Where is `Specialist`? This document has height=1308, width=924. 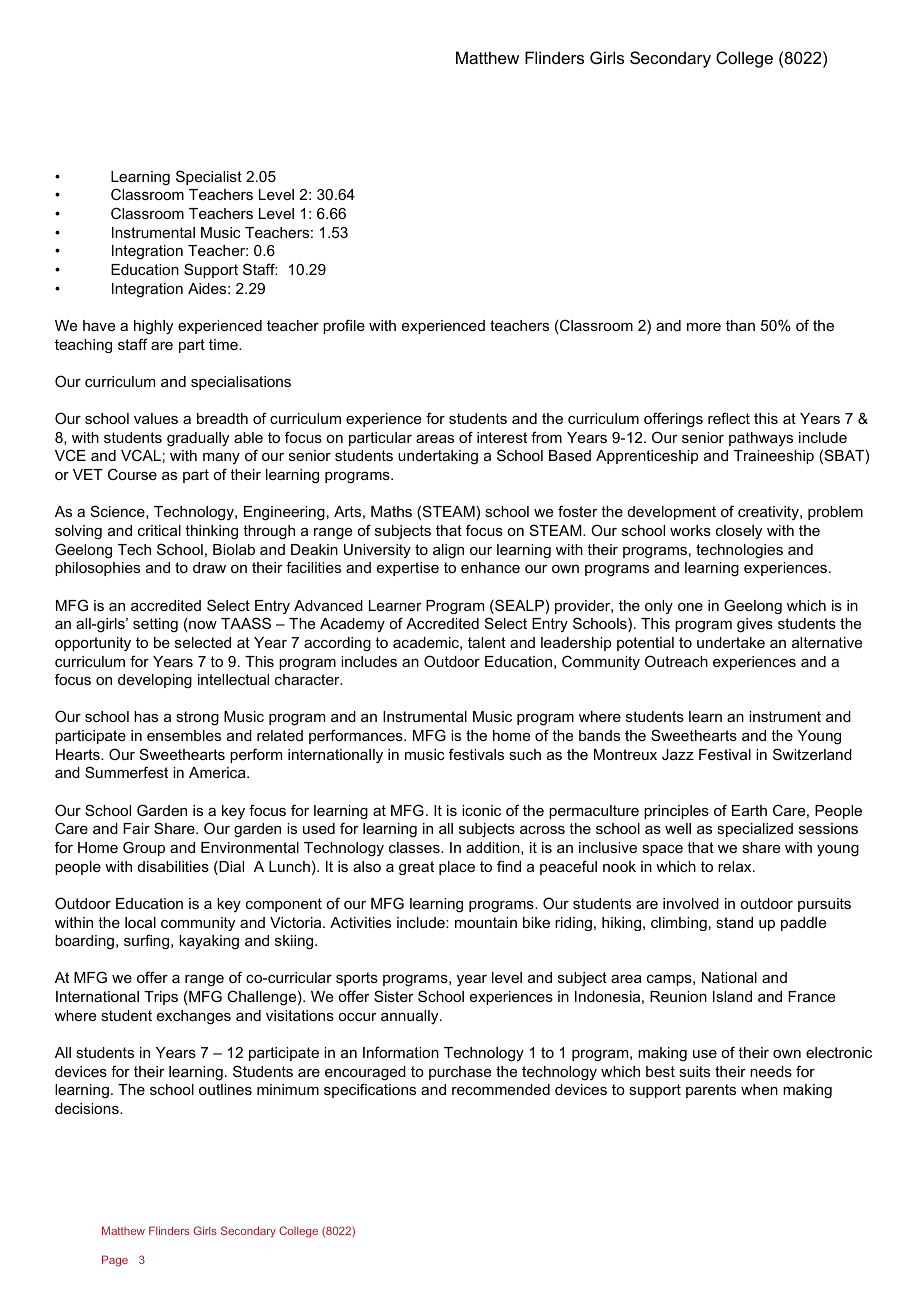 Specialist is located at coordinates (209, 177).
